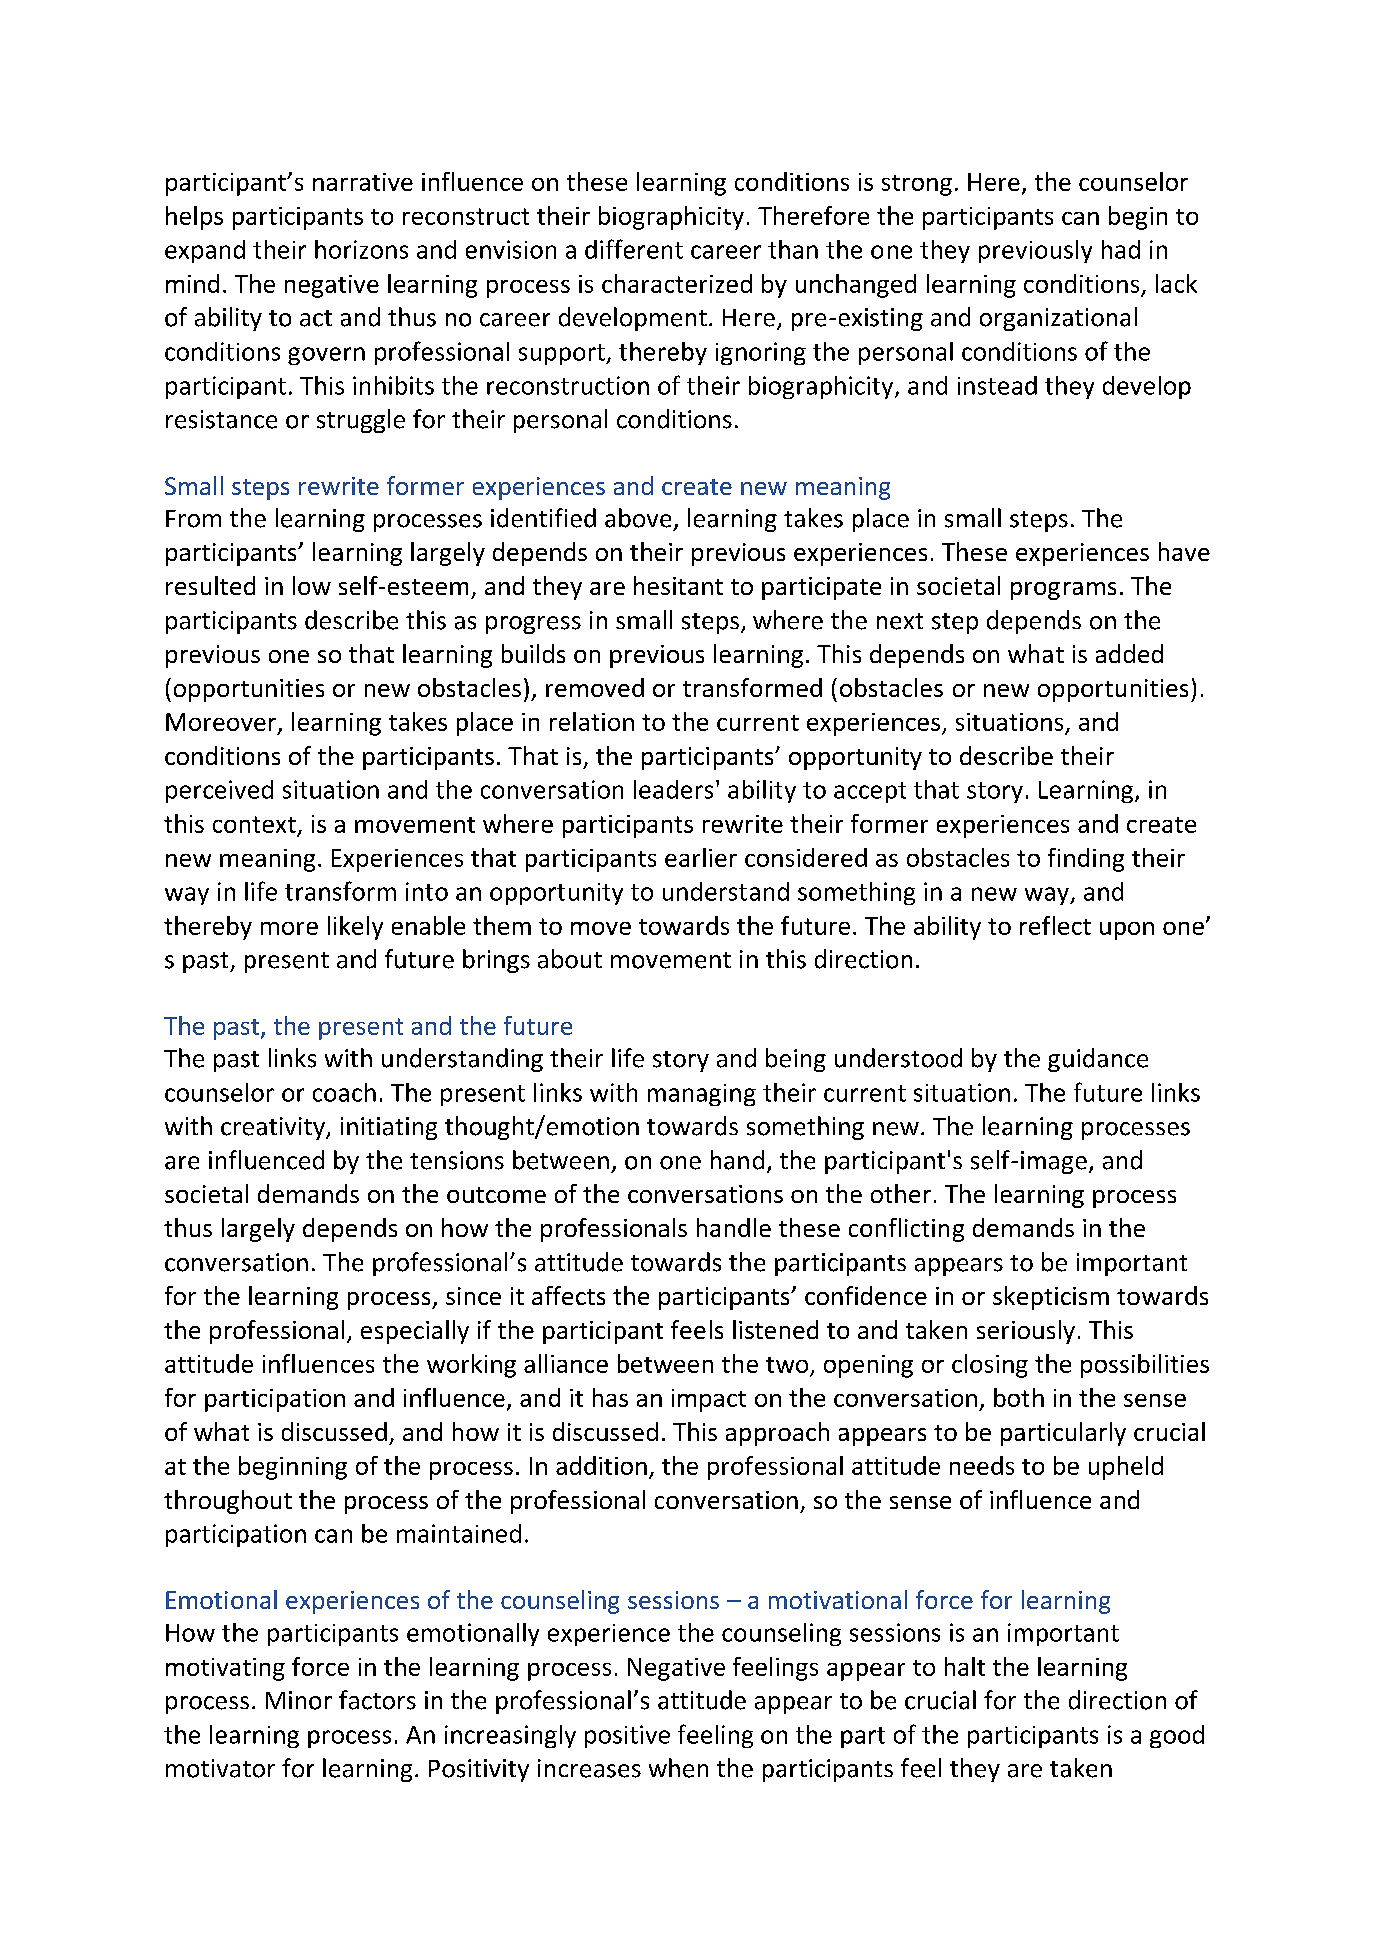 The height and width of the screenshot is (1951, 1379). What do you see at coordinates (1019, 1397) in the screenshot?
I see `both` at bounding box center [1019, 1397].
